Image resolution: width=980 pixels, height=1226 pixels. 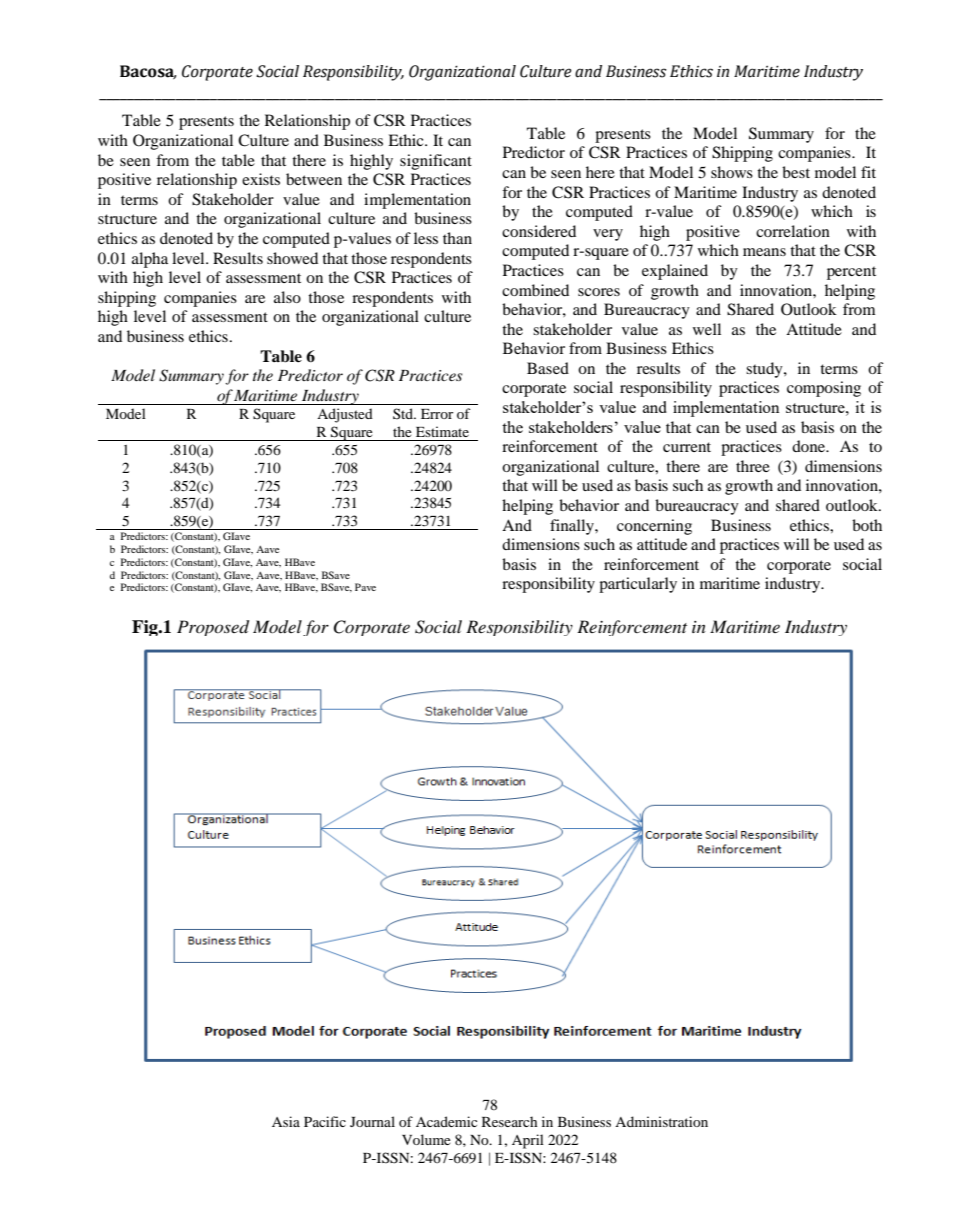 What do you see at coordinates (638, 585) in the screenshot?
I see `particularly` at bounding box center [638, 585].
